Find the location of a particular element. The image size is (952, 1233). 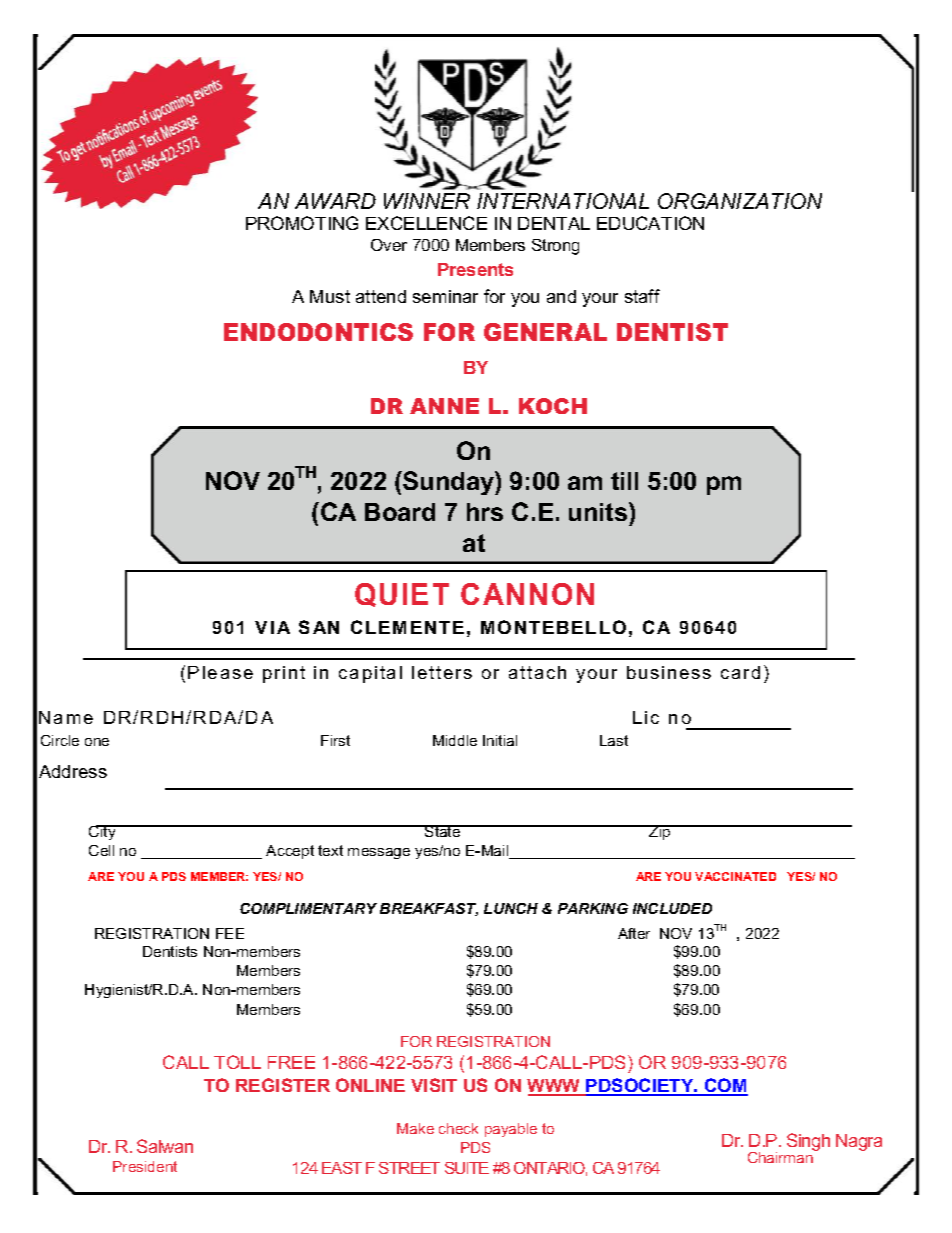

State is located at coordinates (443, 831).
